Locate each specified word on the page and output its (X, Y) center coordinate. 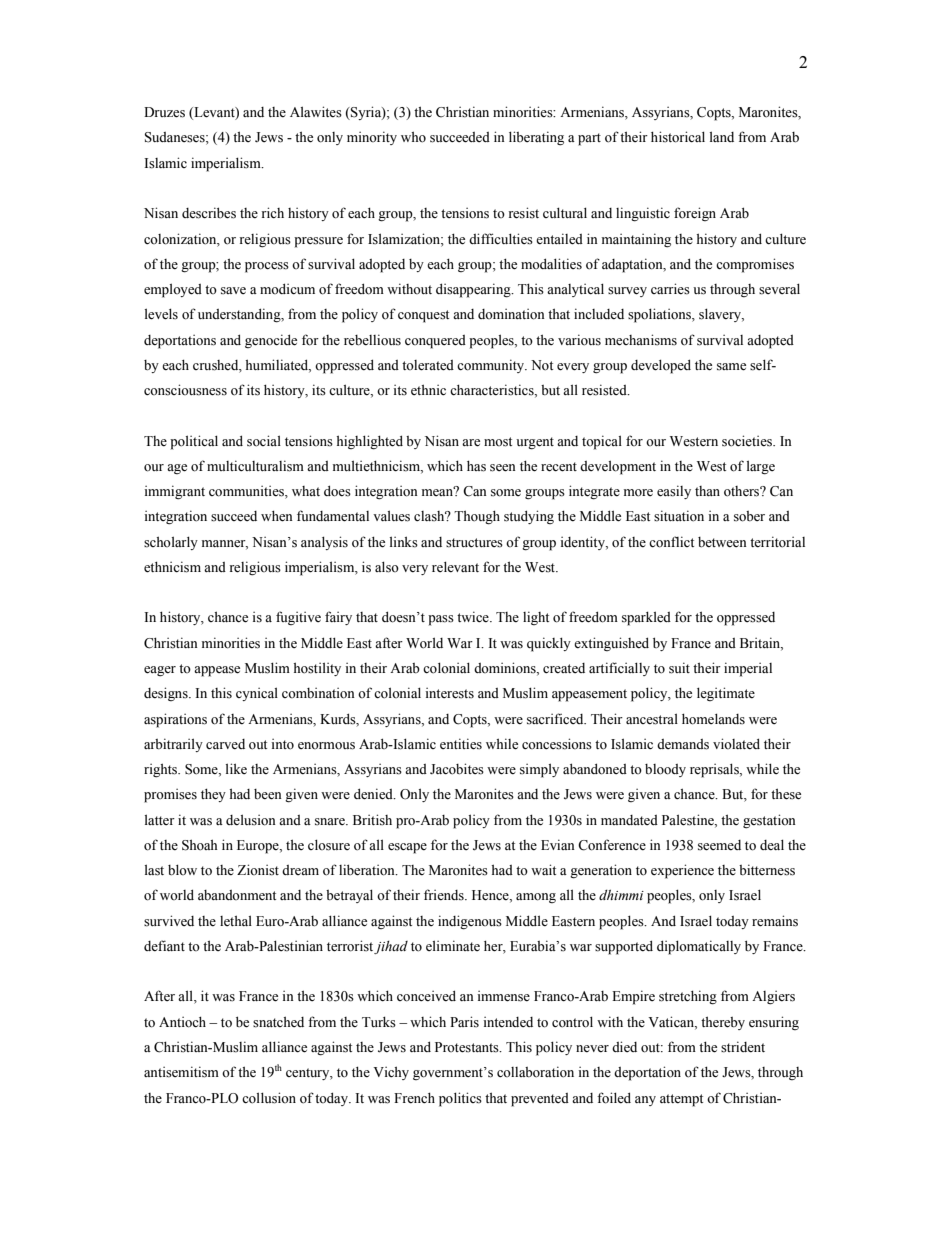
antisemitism (181, 1072)
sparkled (646, 618)
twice (474, 616)
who (413, 137)
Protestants (468, 1047)
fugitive (298, 618)
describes (209, 213)
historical (678, 137)
